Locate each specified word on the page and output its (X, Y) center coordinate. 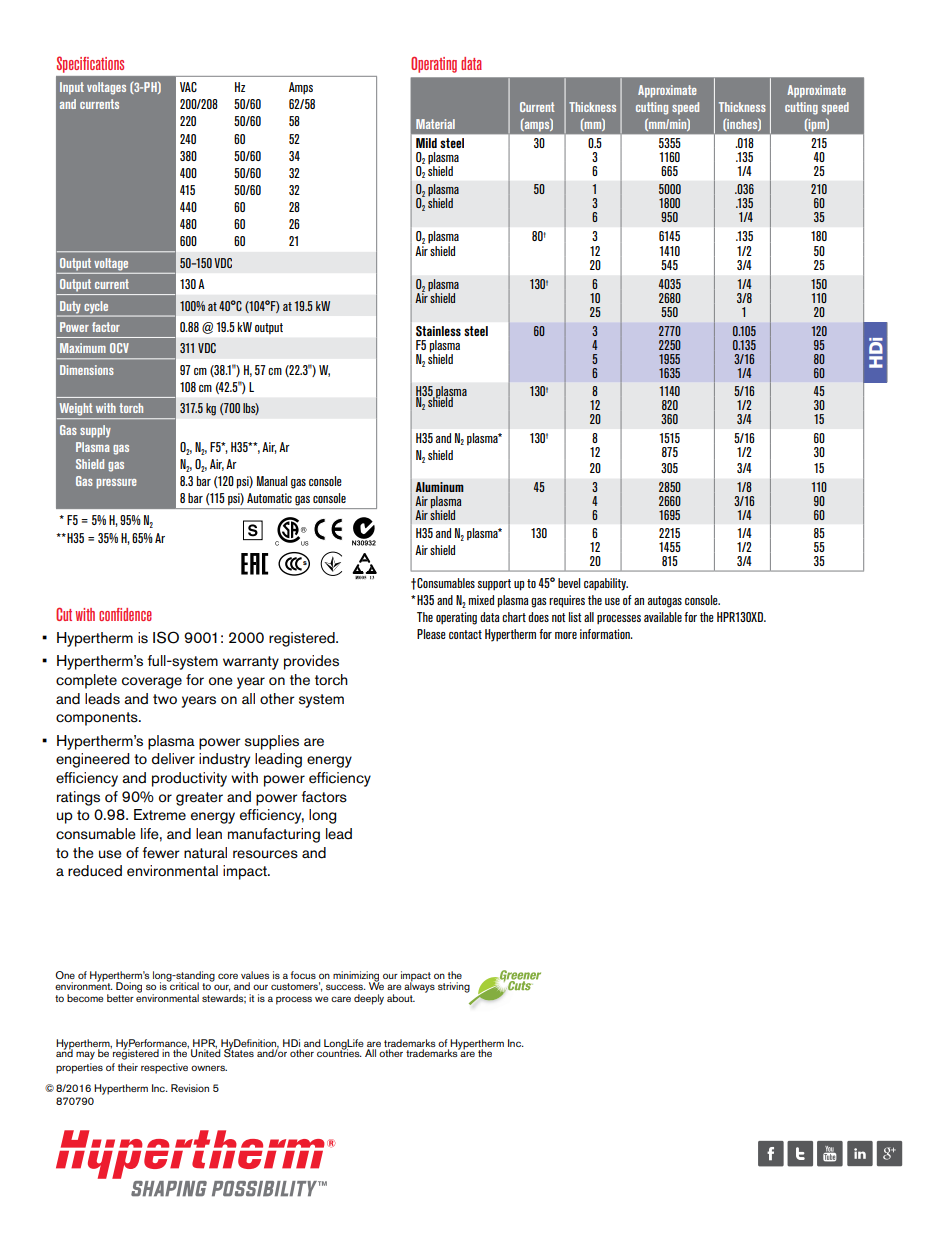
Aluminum (440, 487)
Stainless (438, 331)
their (128, 1067)
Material (435, 124)
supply (95, 431)
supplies (272, 742)
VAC (188, 87)
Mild (426, 143)
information (606, 634)
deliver (173, 759)
